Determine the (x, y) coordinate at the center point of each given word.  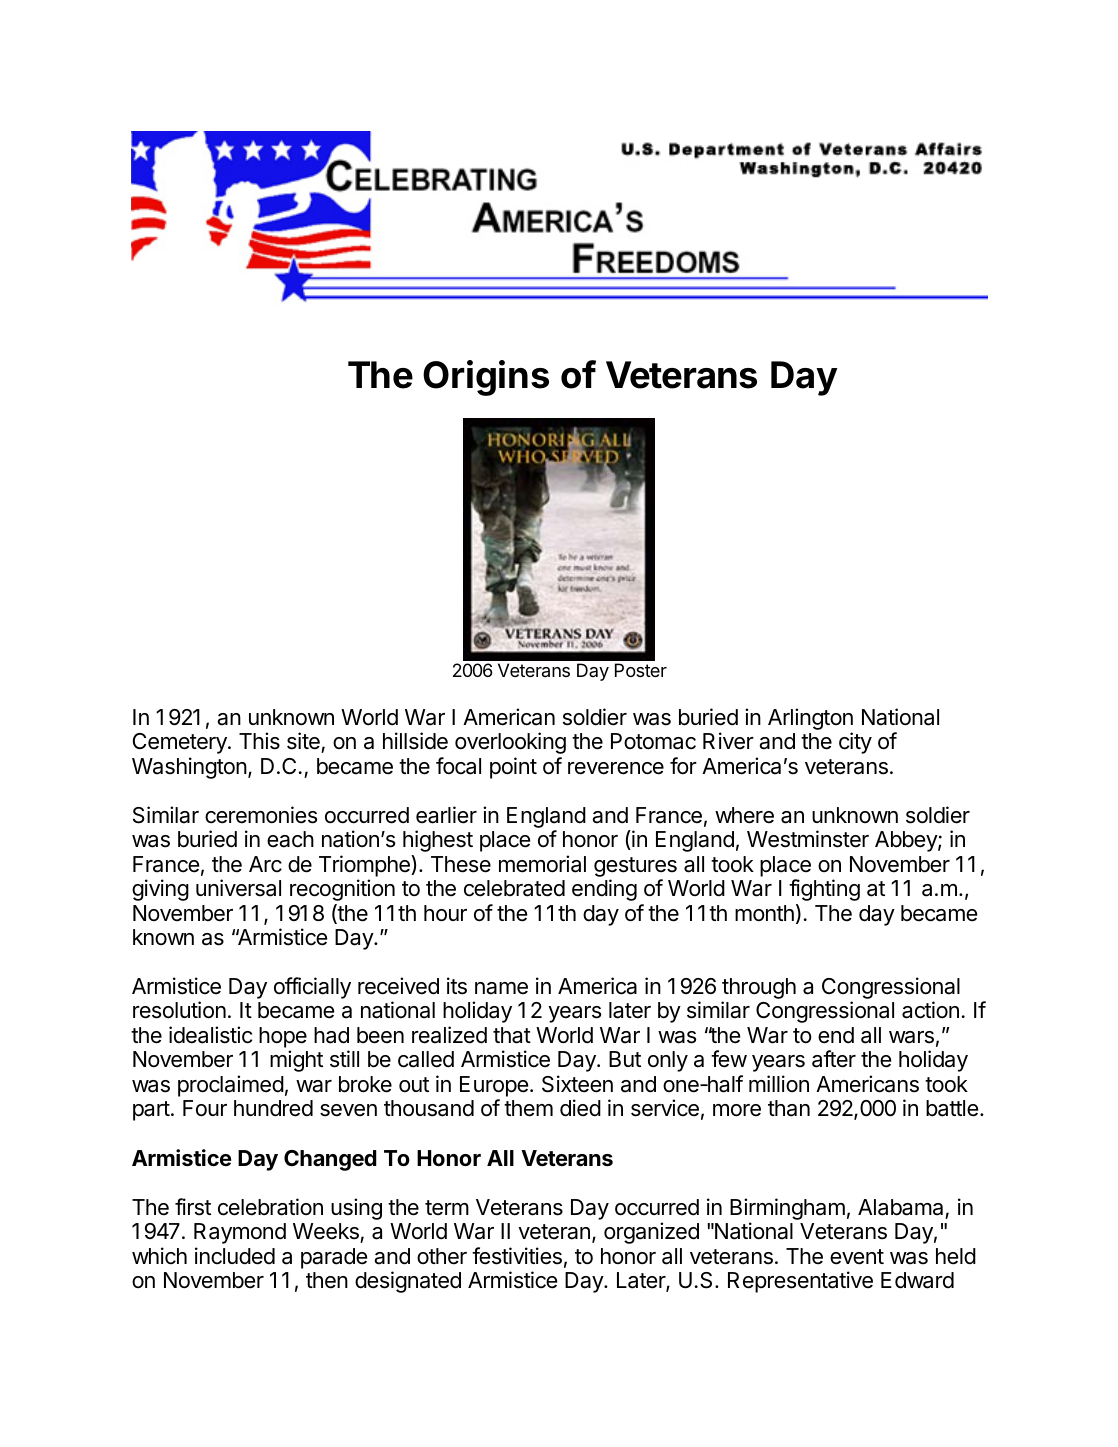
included (235, 1256)
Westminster (808, 839)
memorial (542, 864)
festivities (517, 1256)
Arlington (810, 720)
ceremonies (261, 815)
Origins (486, 378)
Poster (641, 670)
